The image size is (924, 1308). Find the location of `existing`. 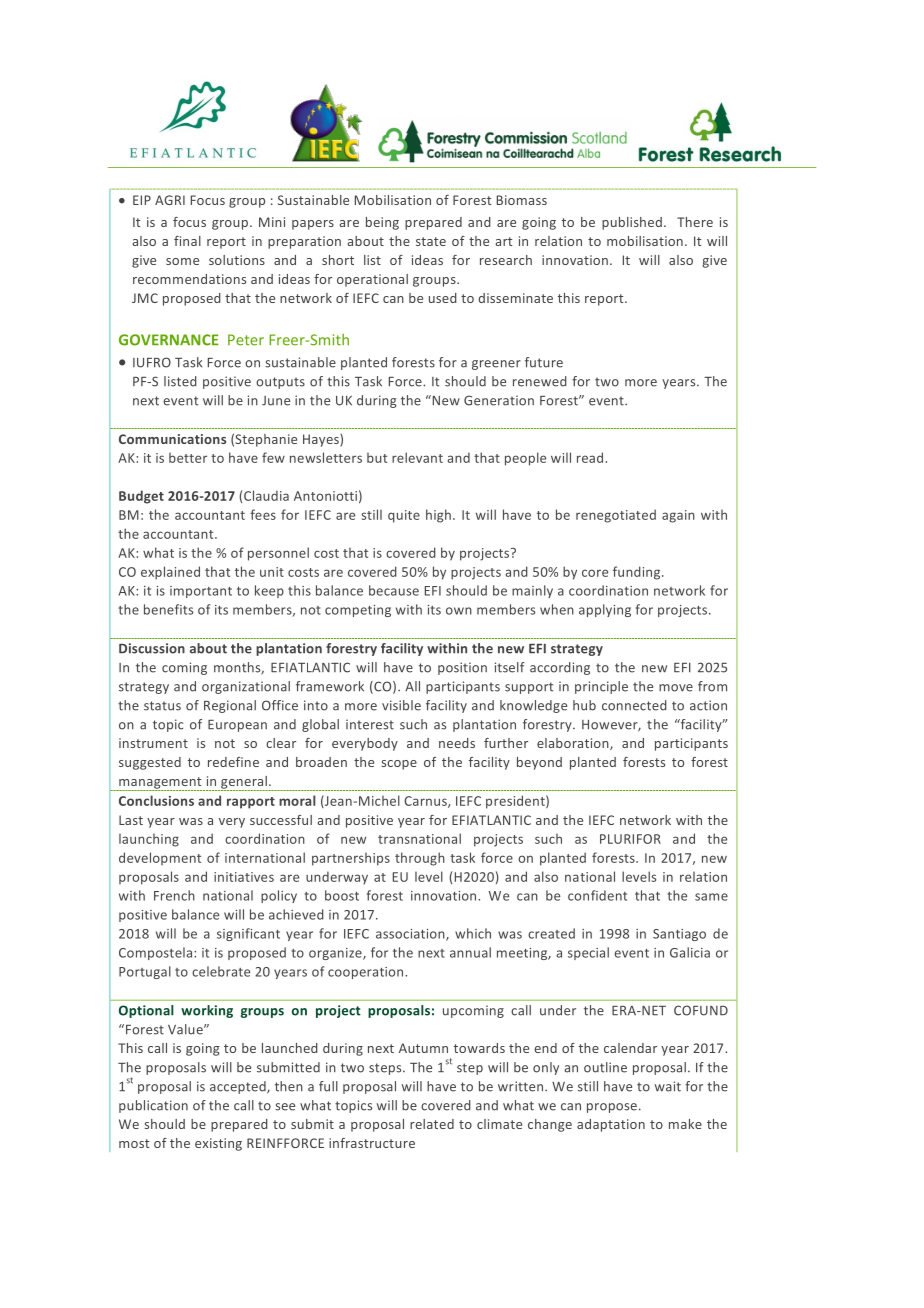

existing is located at coordinates (218, 1144).
